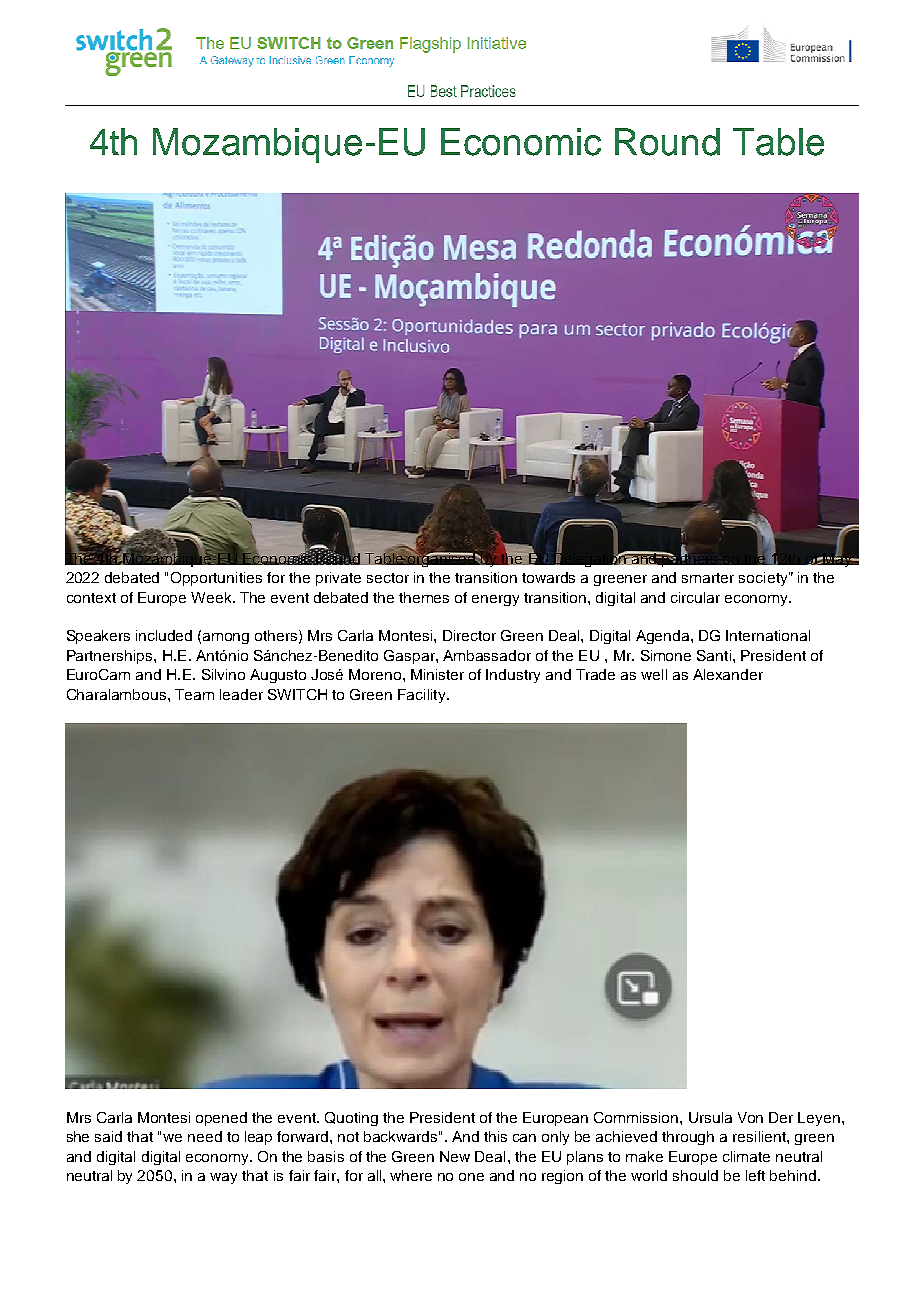 The image size is (924, 1308). Describe the element at coordinates (194, 694) in the screenshot. I see `Team` at that location.
